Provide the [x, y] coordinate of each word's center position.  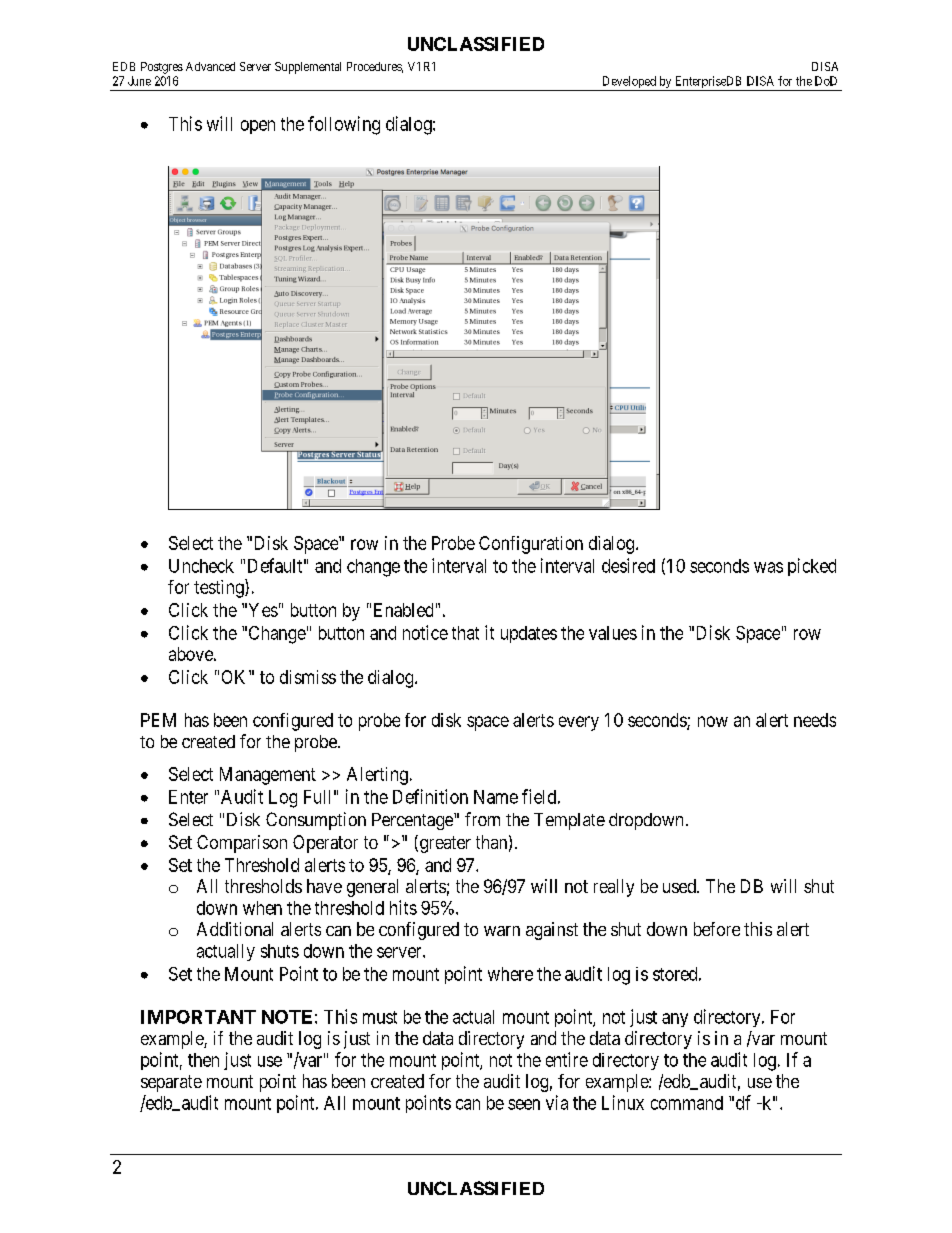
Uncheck [201, 566]
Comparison [242, 844]
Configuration [531, 545]
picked [812, 567]
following [344, 125]
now [713, 721]
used [680, 886]
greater [444, 844]
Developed [629, 83]
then [203, 1060]
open [258, 127]
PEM [158, 720]
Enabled [403, 610]
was [768, 567]
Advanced [210, 66]
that [465, 633]
